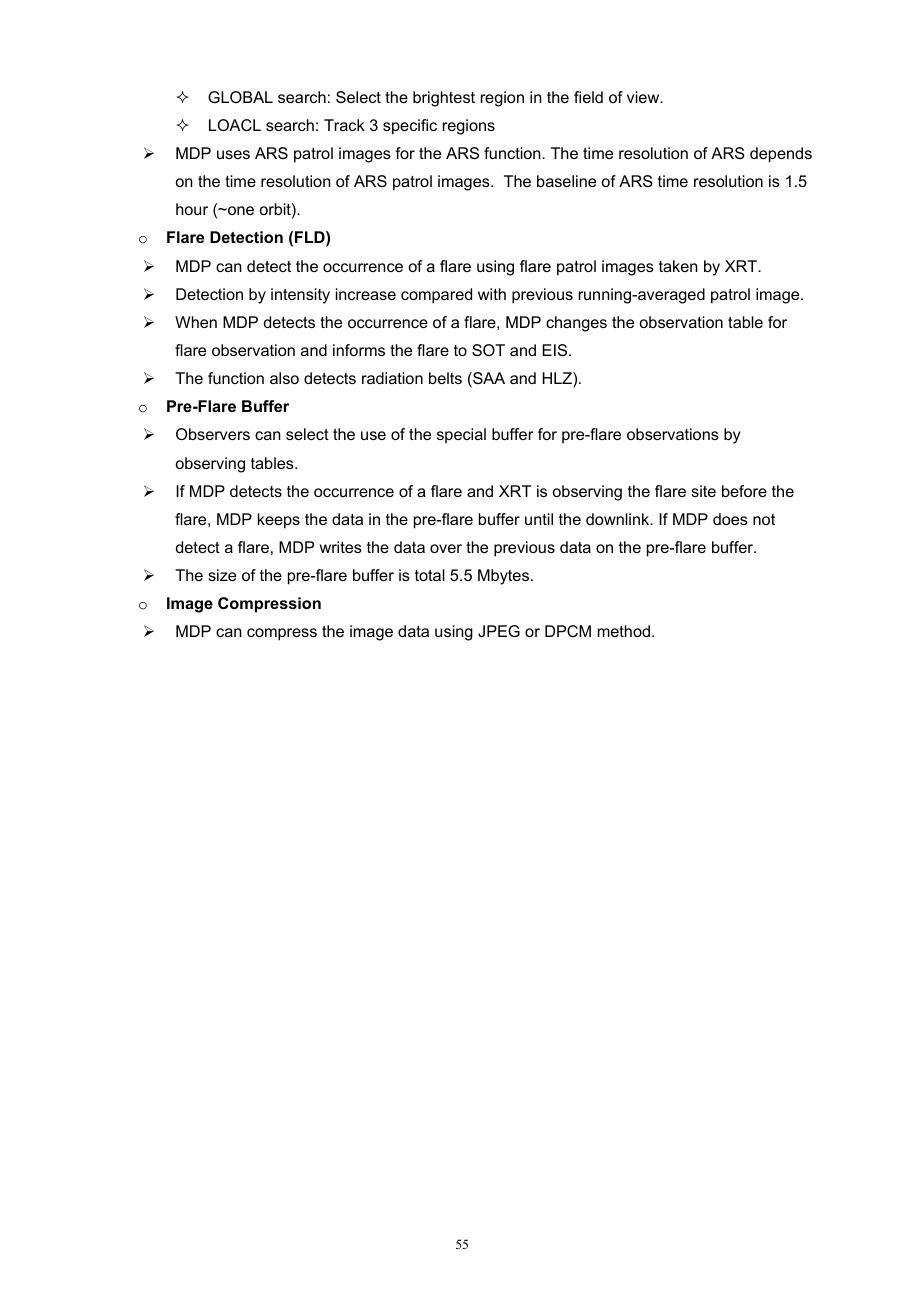 The width and height of the image is (924, 1308). What do you see at coordinates (240, 97) in the image?
I see `GLOBAL` at bounding box center [240, 97].
